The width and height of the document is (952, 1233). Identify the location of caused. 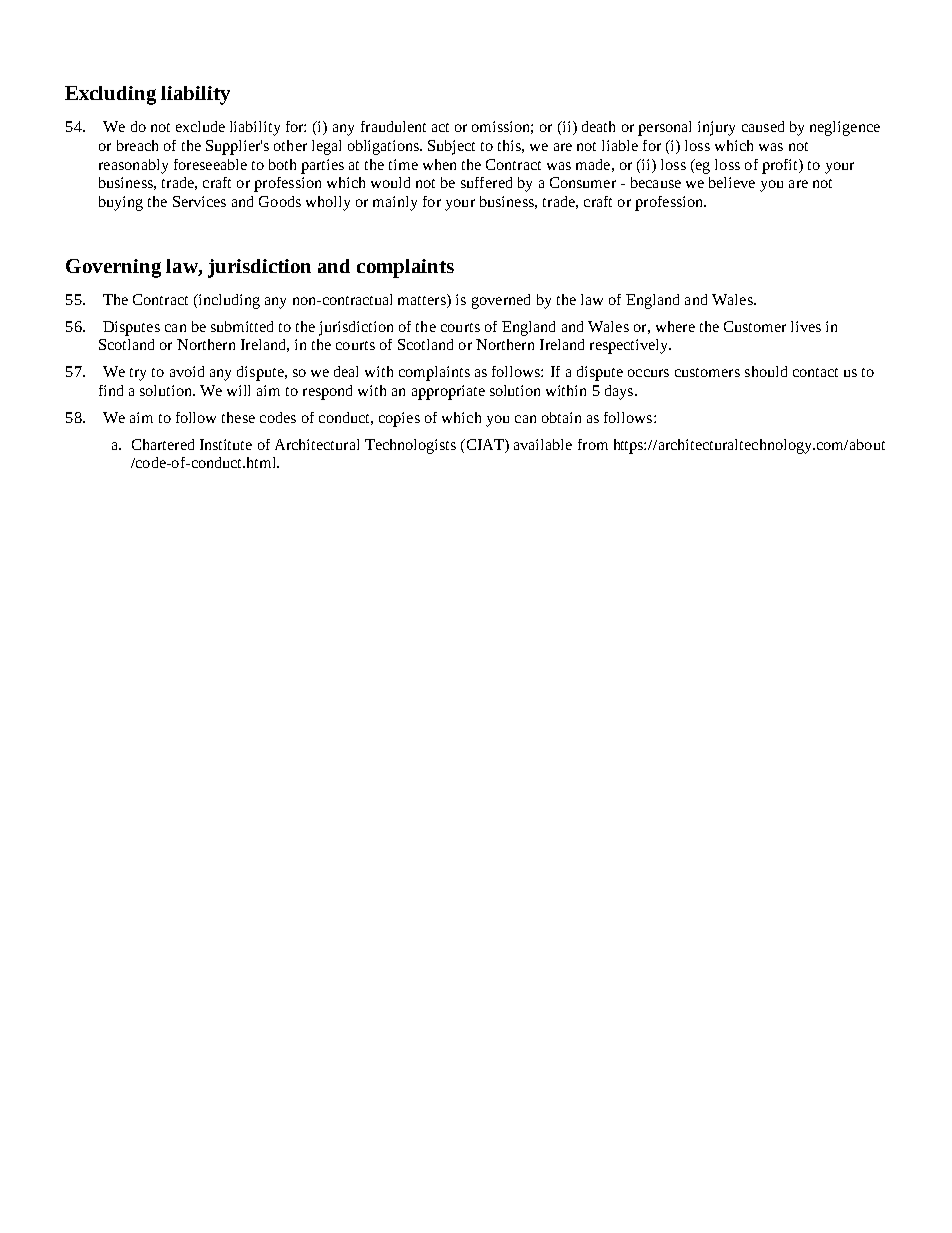
(763, 126).
